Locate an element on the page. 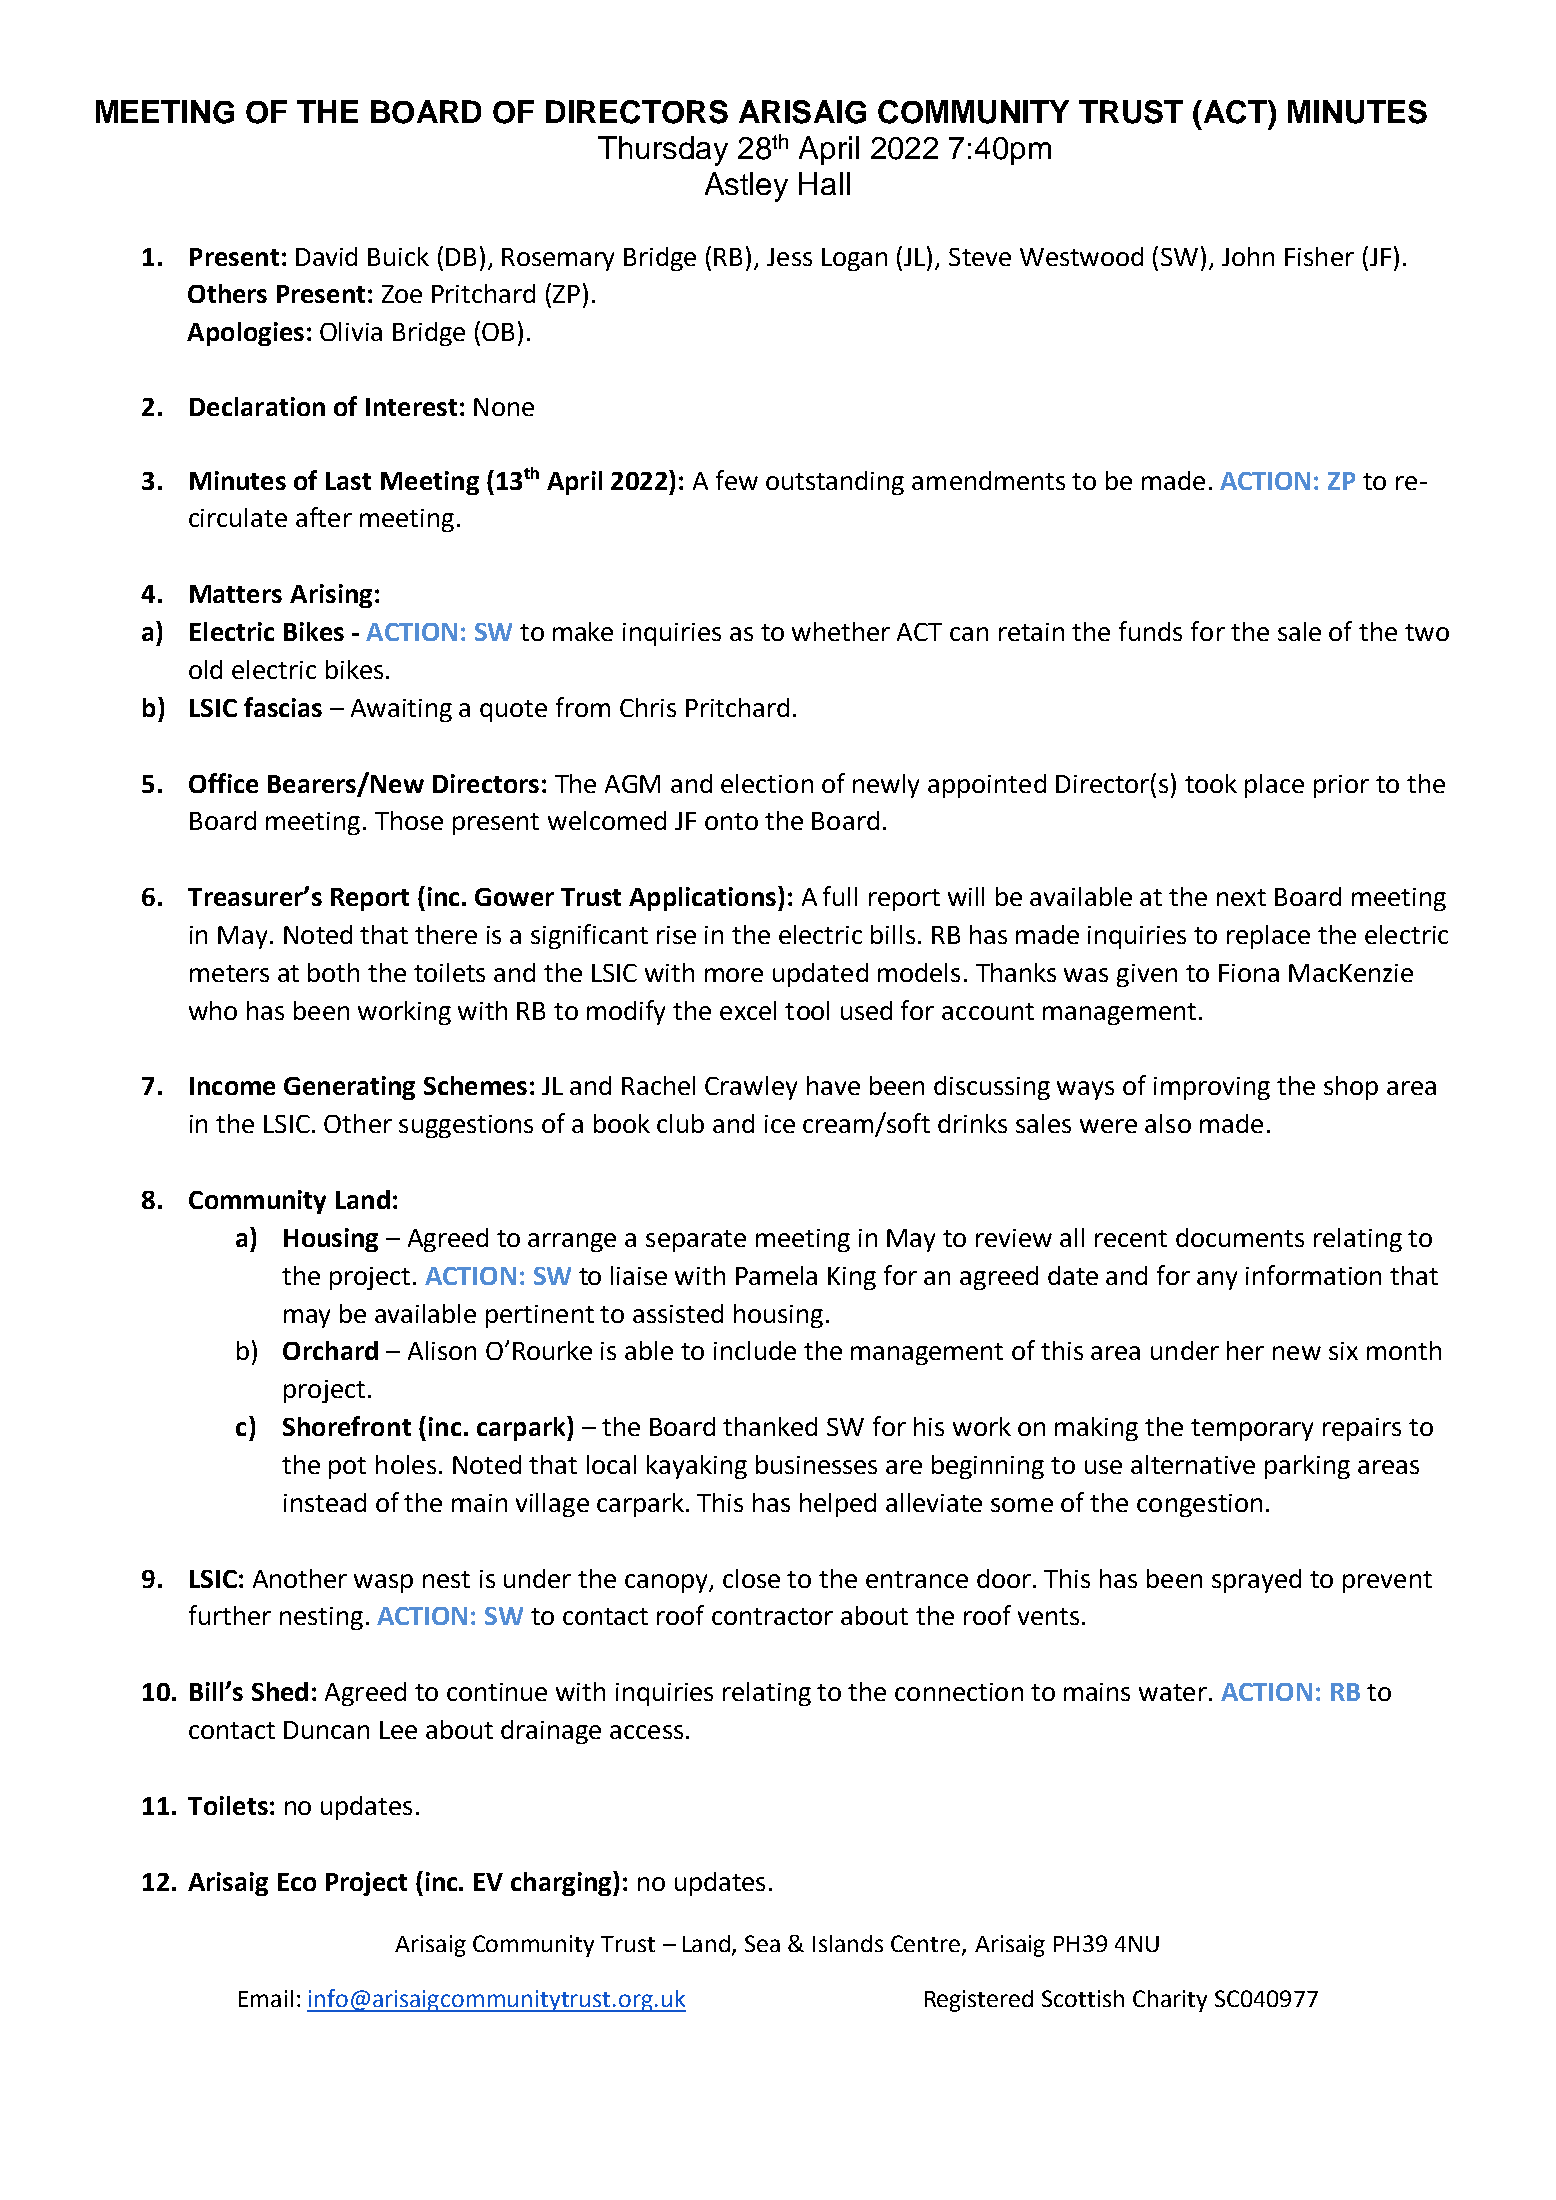 The height and width of the page is (2200, 1556). have is located at coordinates (833, 1085).
